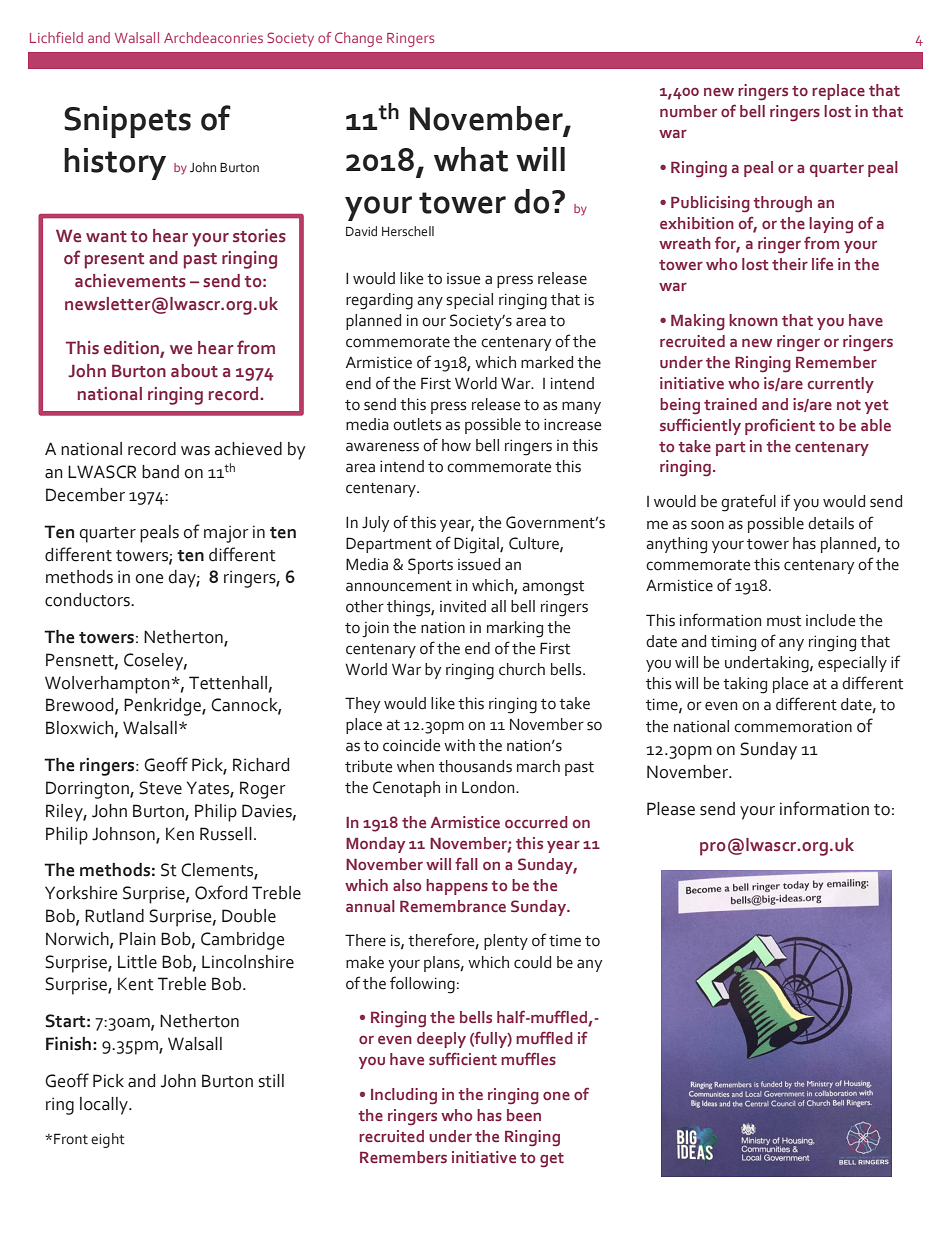 The image size is (952, 1233). Describe the element at coordinates (471, 159) in the document. I see `what` at that location.
